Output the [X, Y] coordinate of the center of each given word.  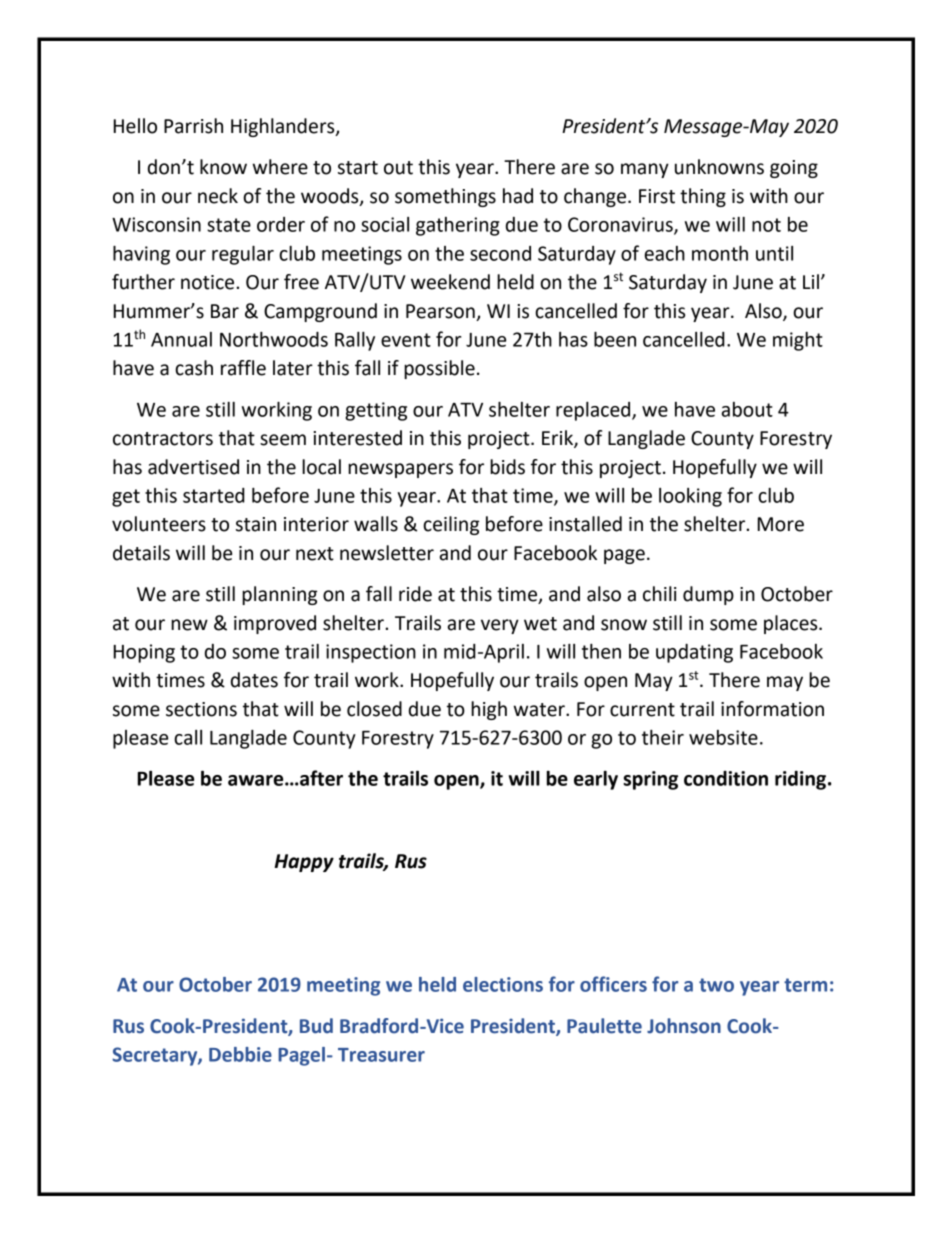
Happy [304, 863]
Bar [225, 311]
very [500, 626]
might [798, 341]
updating [694, 653]
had [518, 196]
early [596, 780]
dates [254, 680]
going [794, 169]
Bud [316, 1026]
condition [726, 778]
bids [507, 467]
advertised [193, 467]
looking [690, 497]
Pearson [440, 311]
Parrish [193, 126]
